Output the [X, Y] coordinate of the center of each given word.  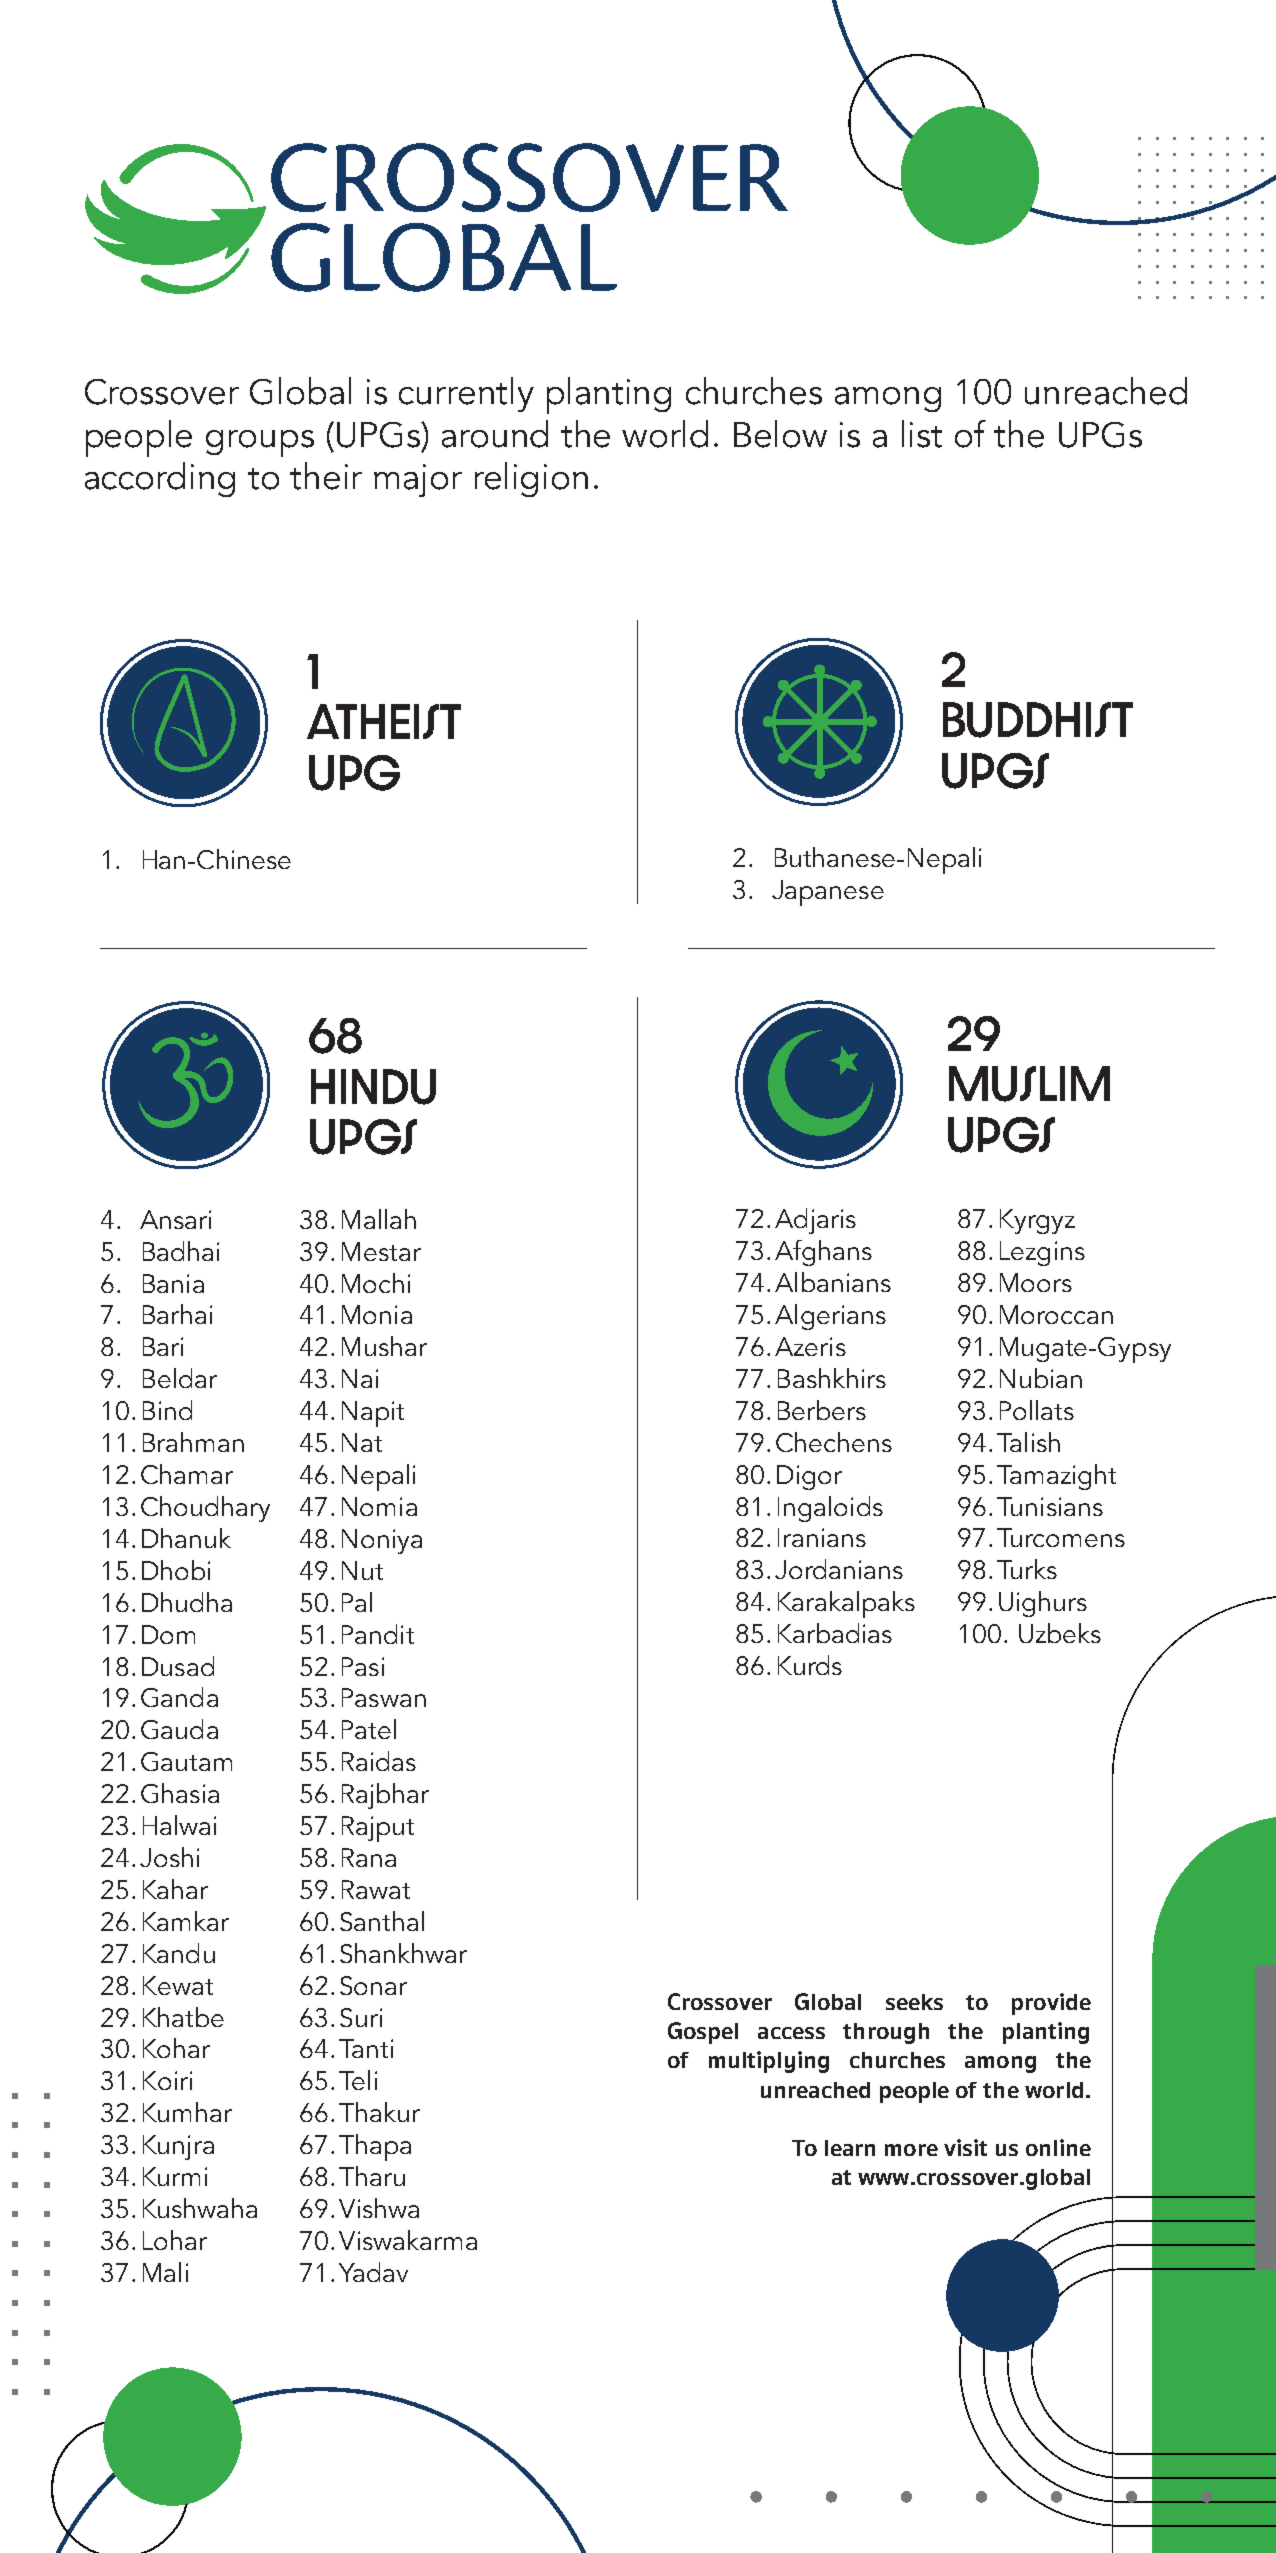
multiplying [769, 2062]
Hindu [373, 1087]
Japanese [828, 893]
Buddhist [1038, 720]
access [791, 2033]
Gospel [703, 2033]
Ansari [175, 1219]
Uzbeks [1060, 1633]
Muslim [1029, 1084]
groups [260, 443]
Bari [163, 1346]
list [922, 434]
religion [531, 479]
